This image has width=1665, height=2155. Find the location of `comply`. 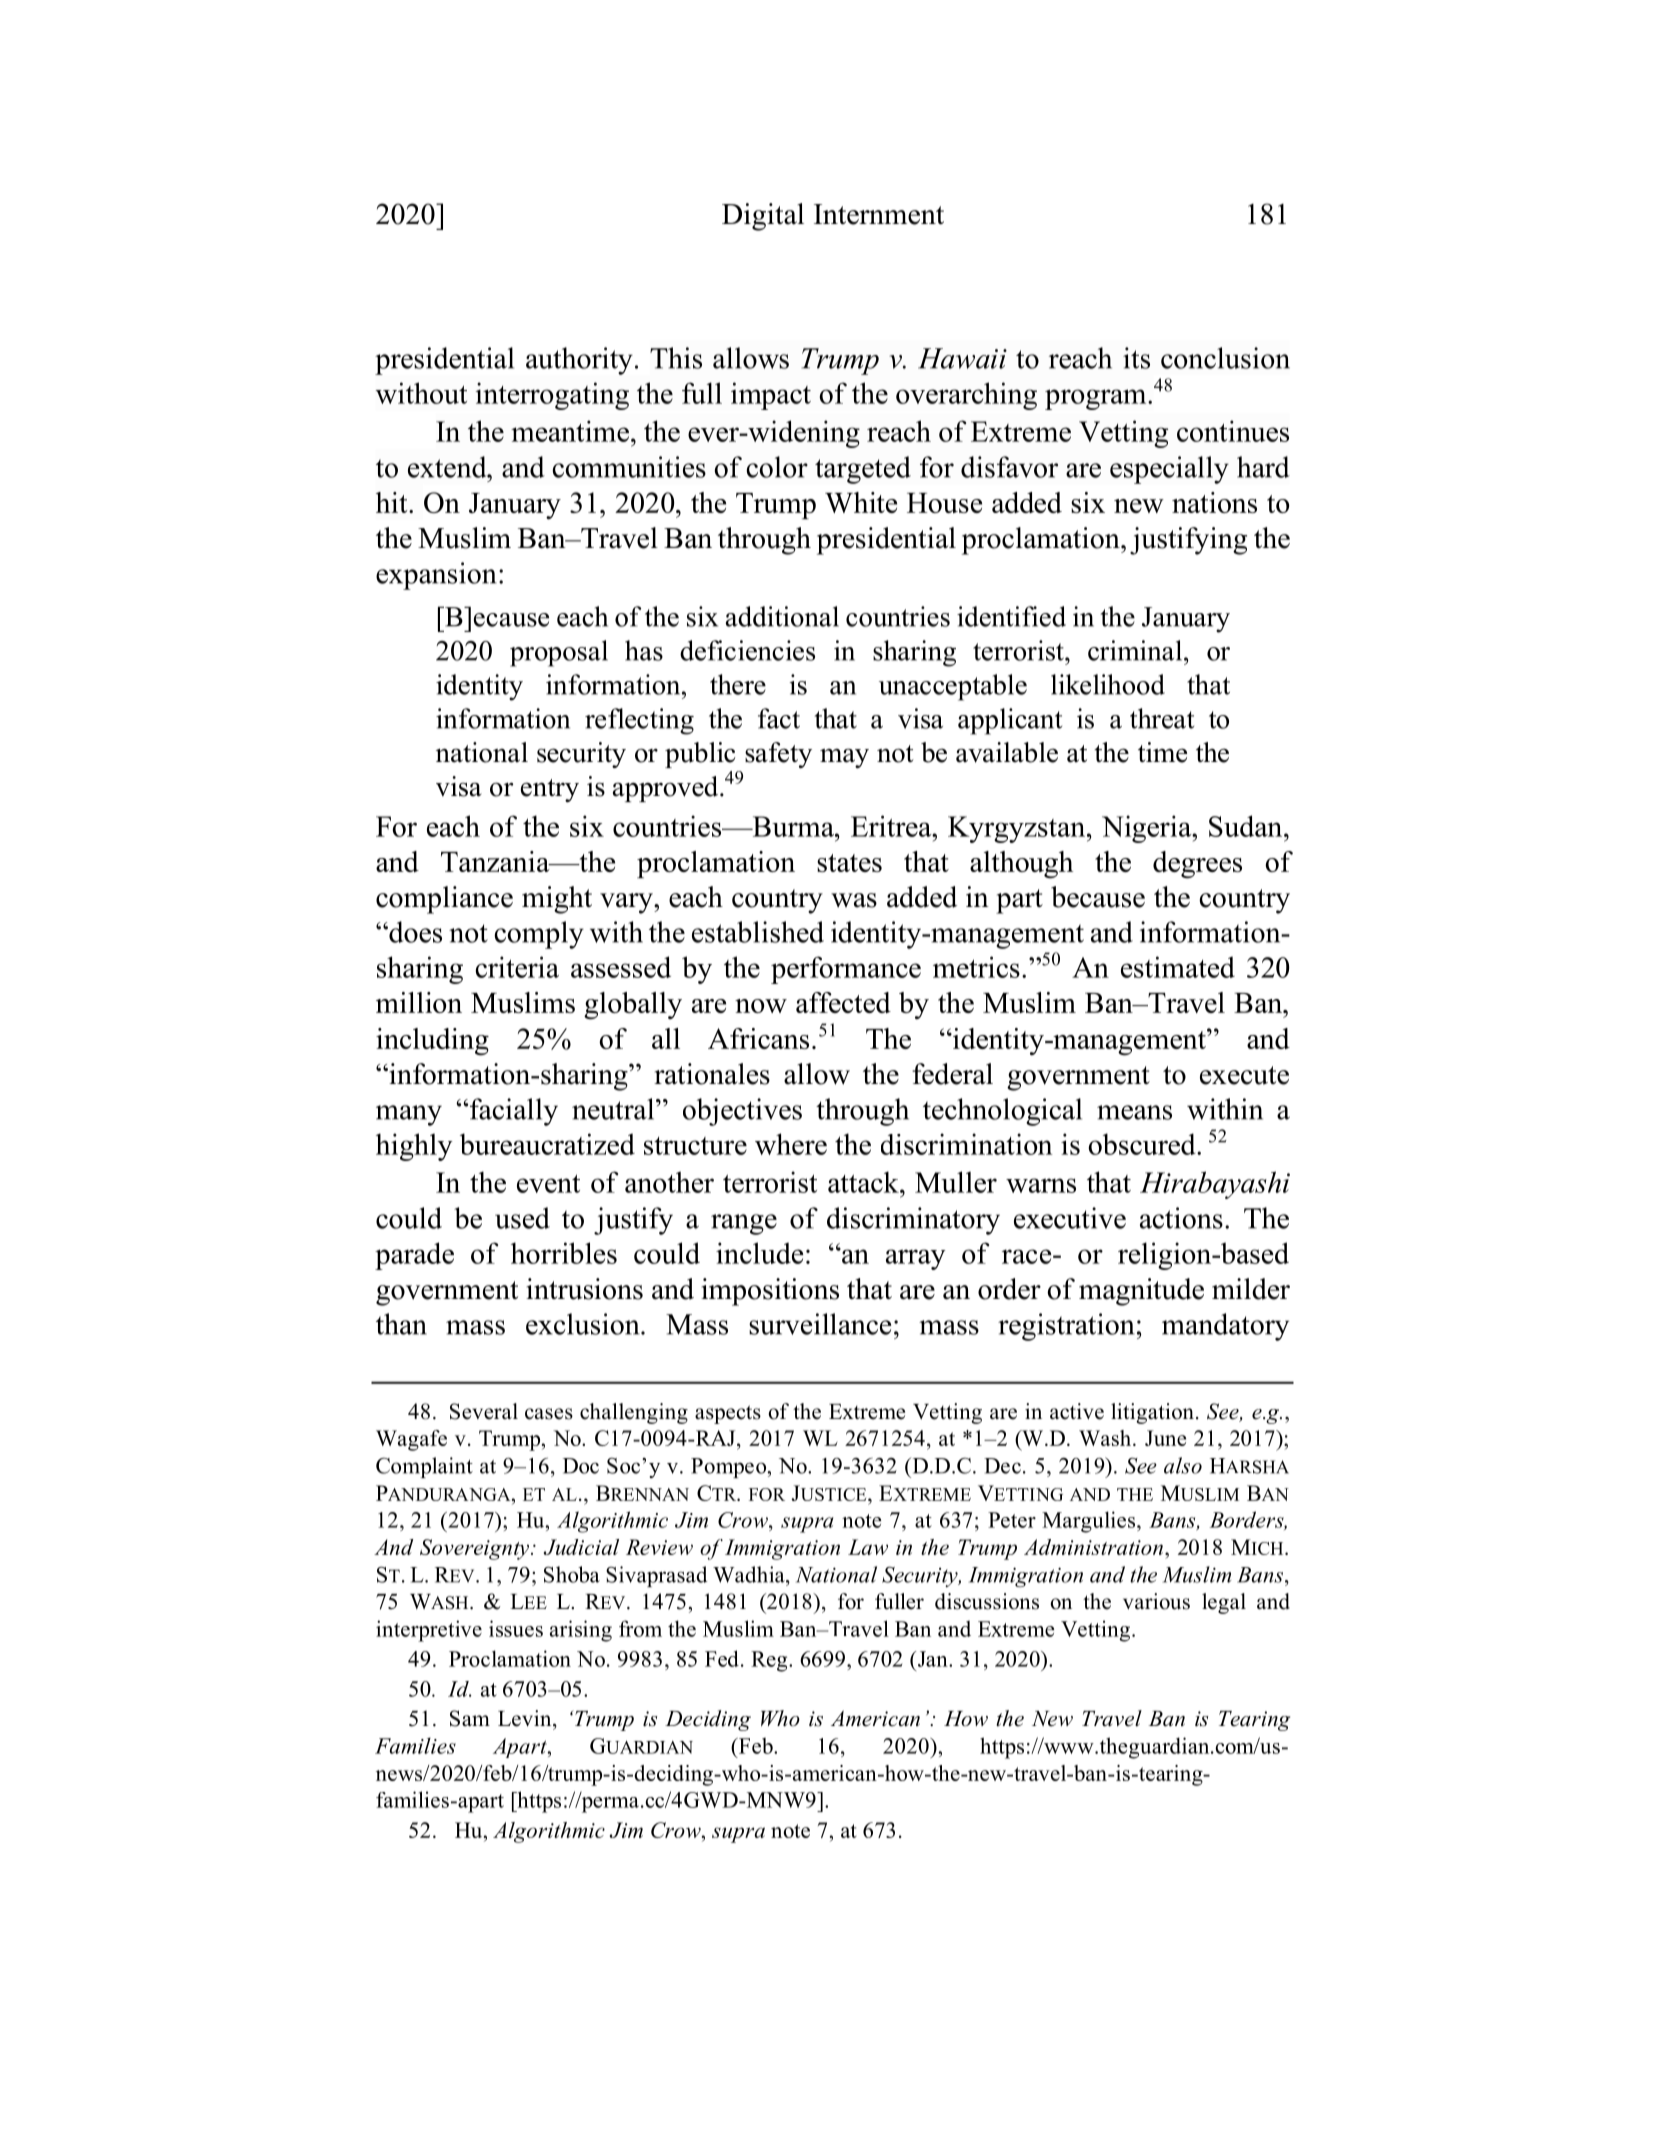

comply is located at coordinates (539, 935).
